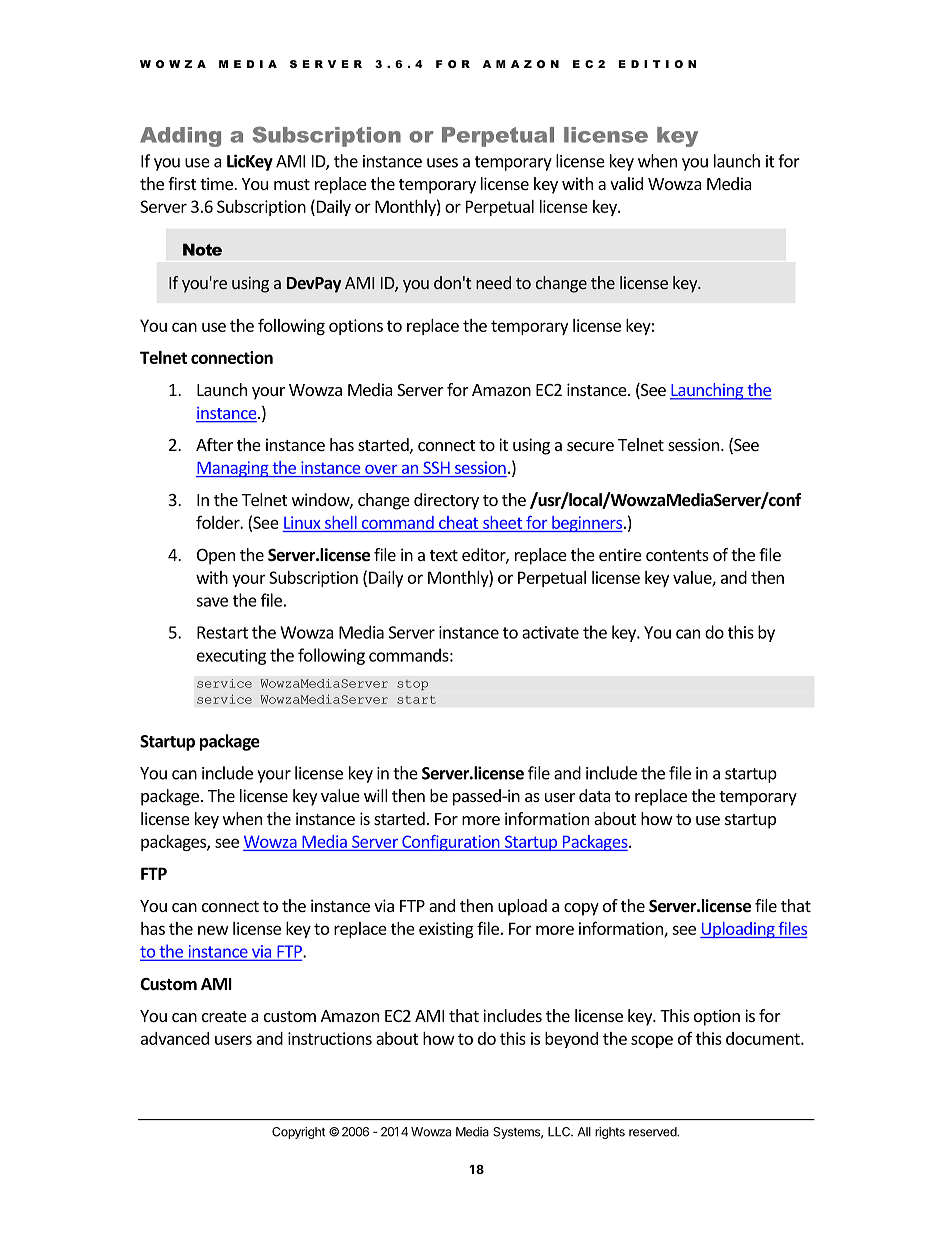 This screenshot has width=952, height=1233. Describe the element at coordinates (626, 183) in the screenshot. I see `valid` at that location.
